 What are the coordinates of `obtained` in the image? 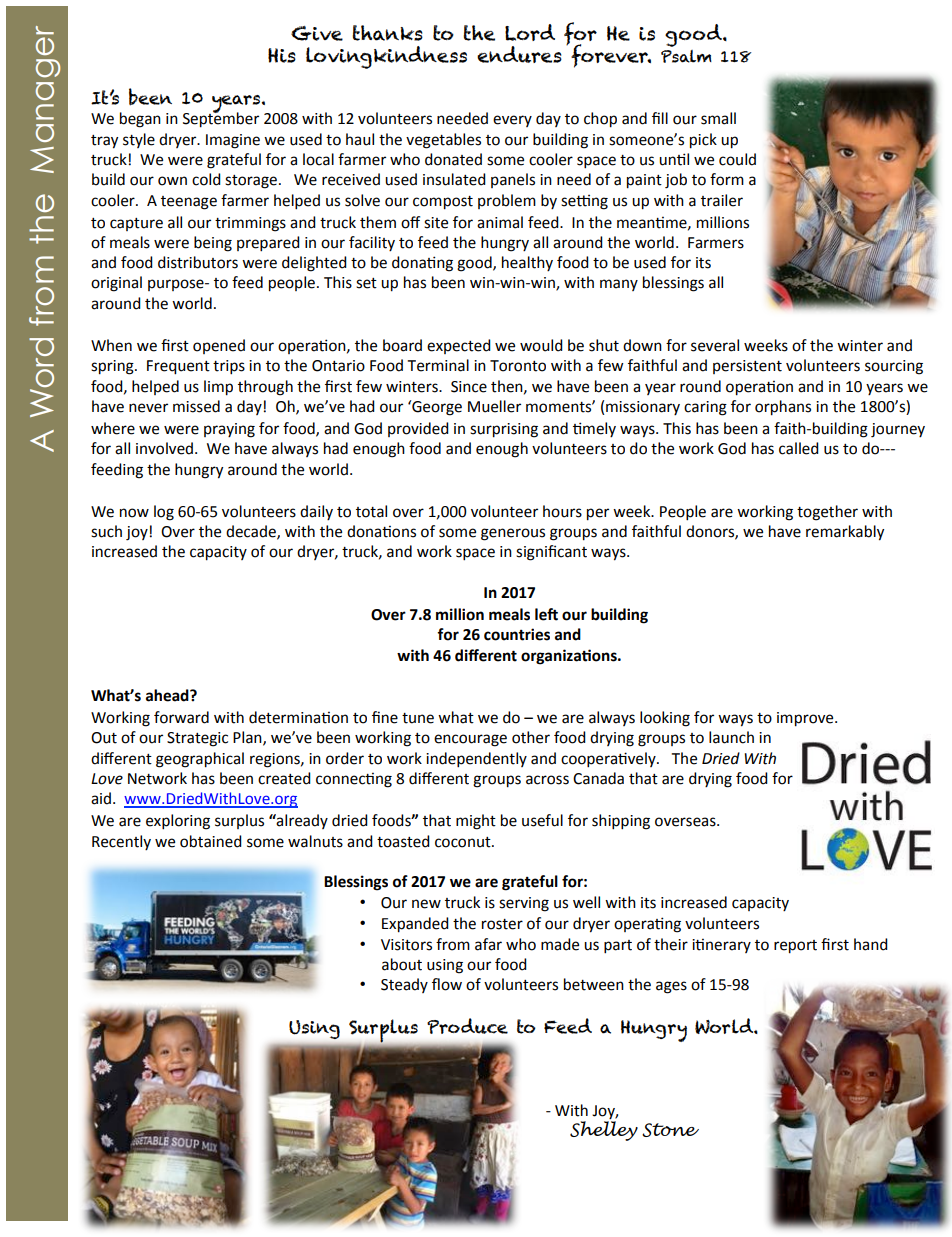 It's located at (211, 841).
